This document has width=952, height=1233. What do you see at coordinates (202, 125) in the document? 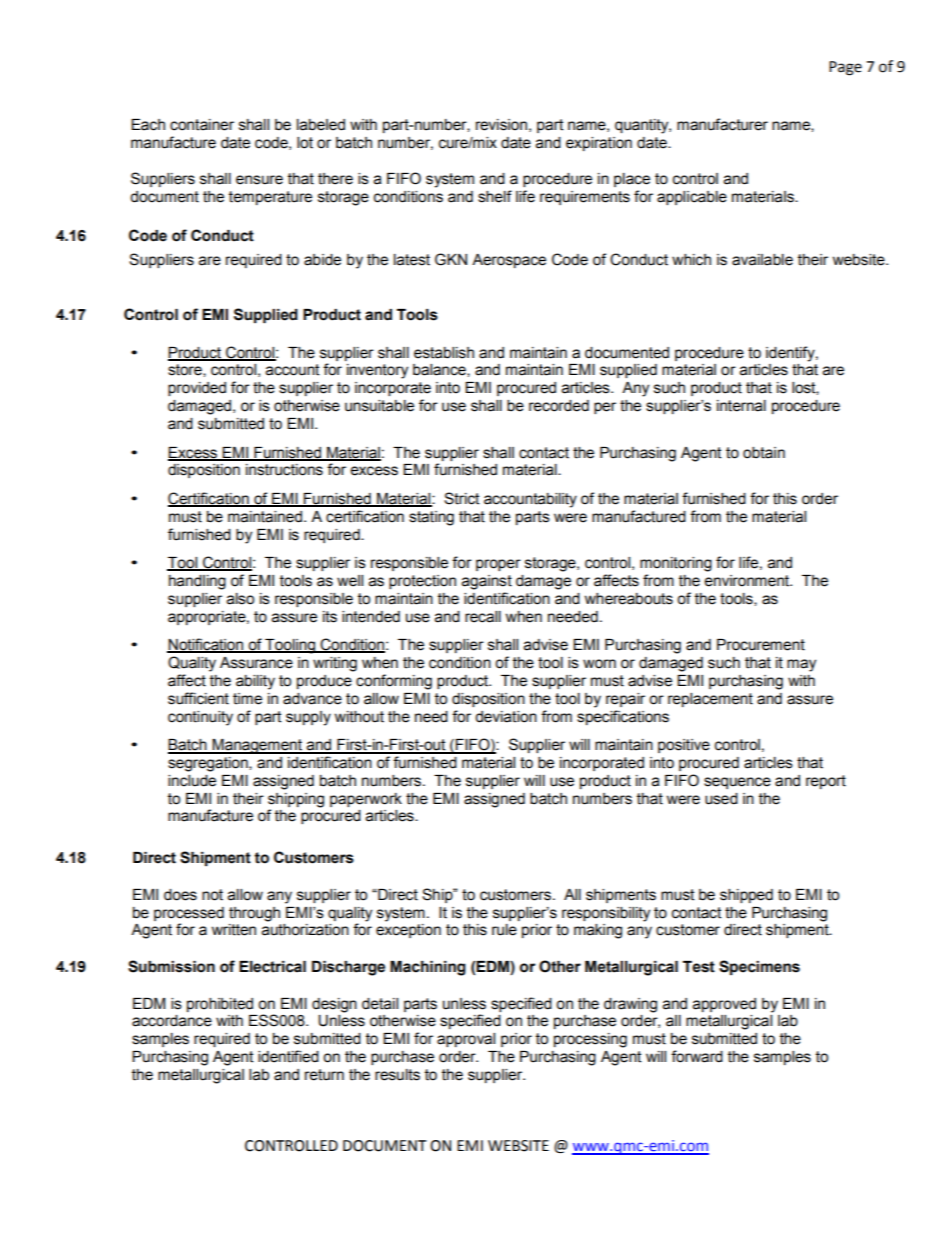
I see `container` at bounding box center [202, 125].
